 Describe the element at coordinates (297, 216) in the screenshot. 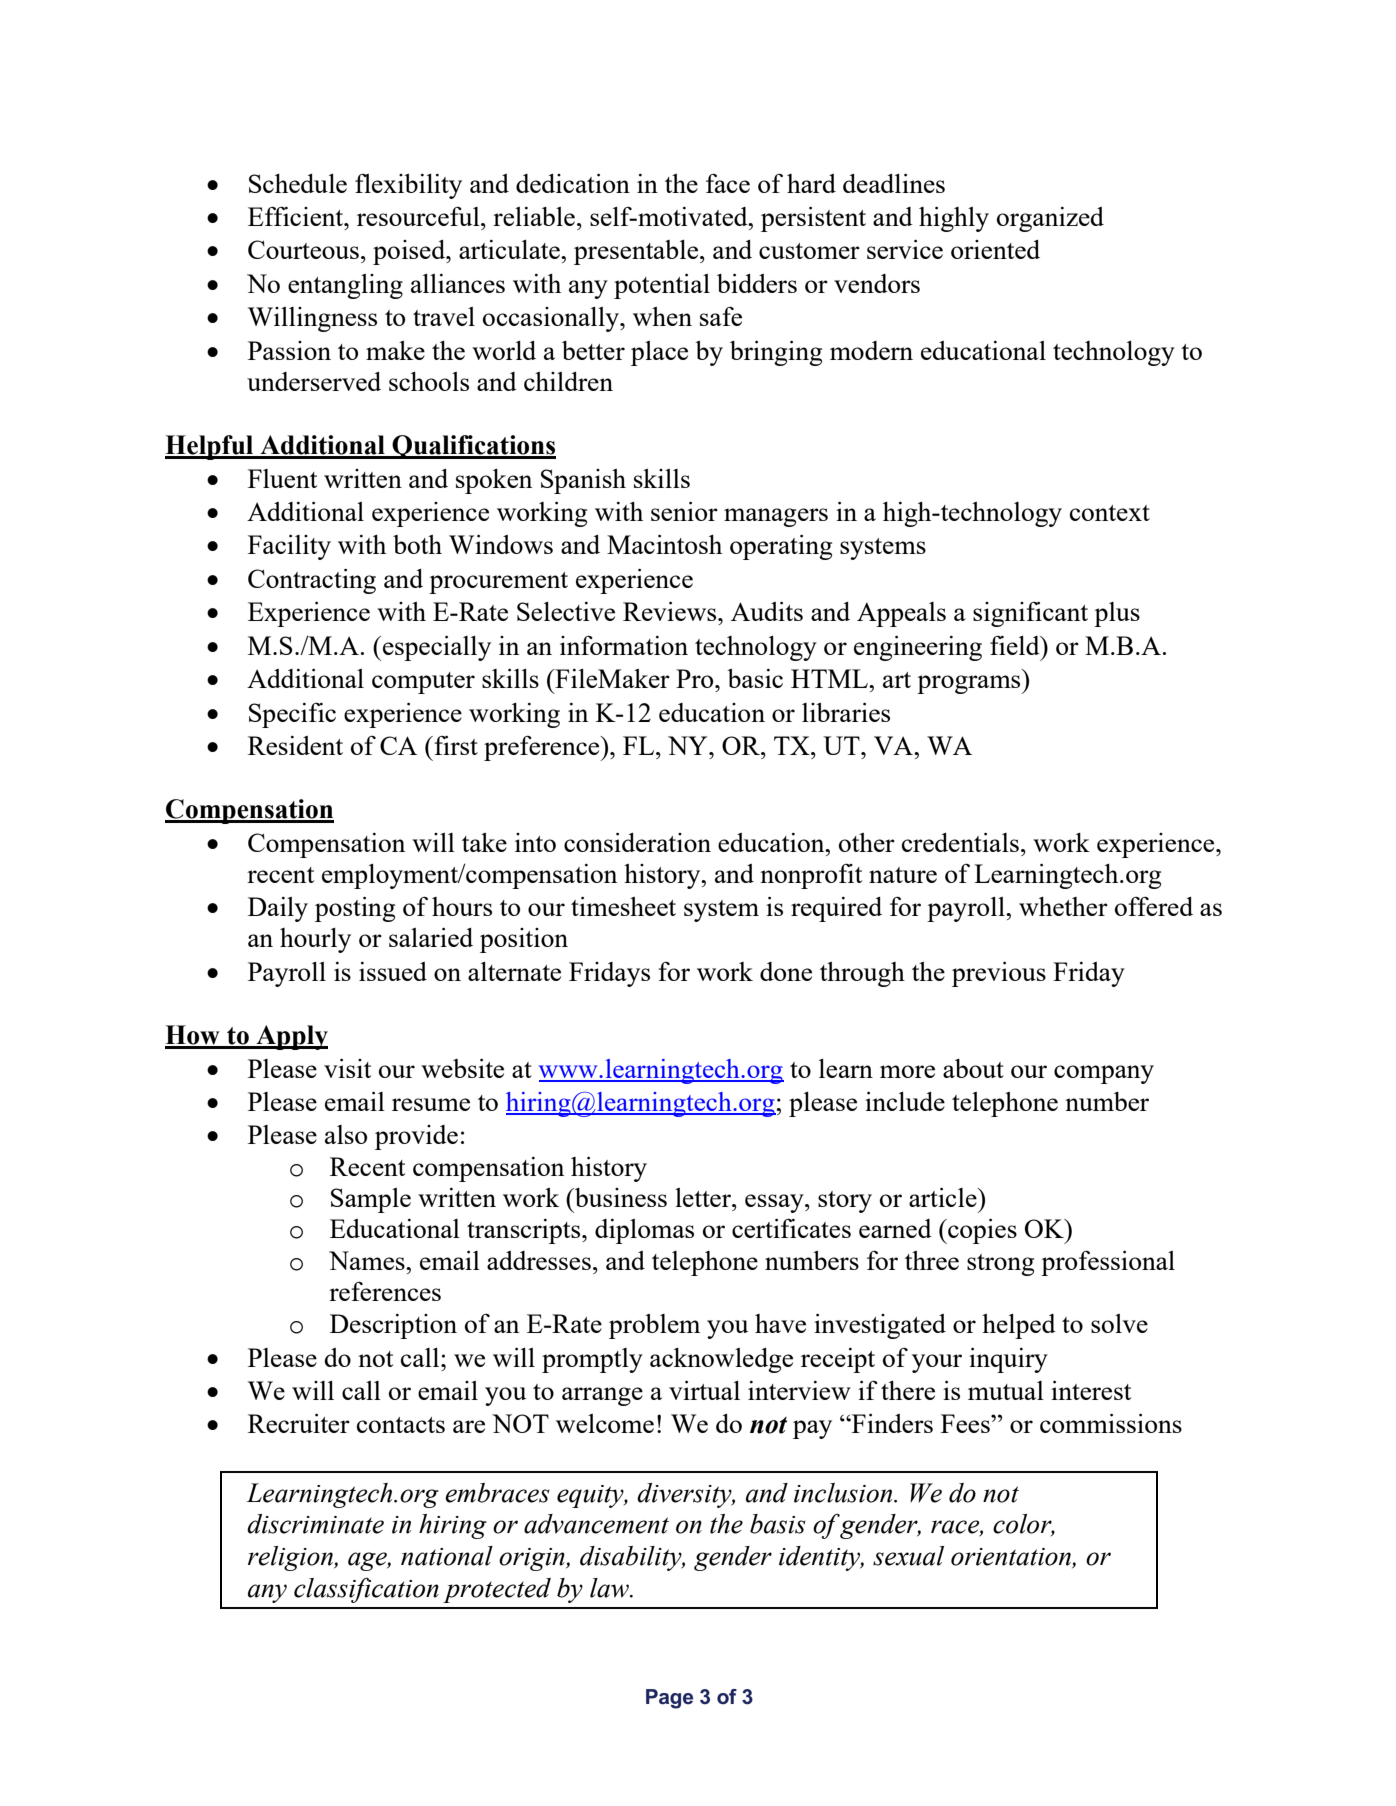

I see `Efficient` at that location.
